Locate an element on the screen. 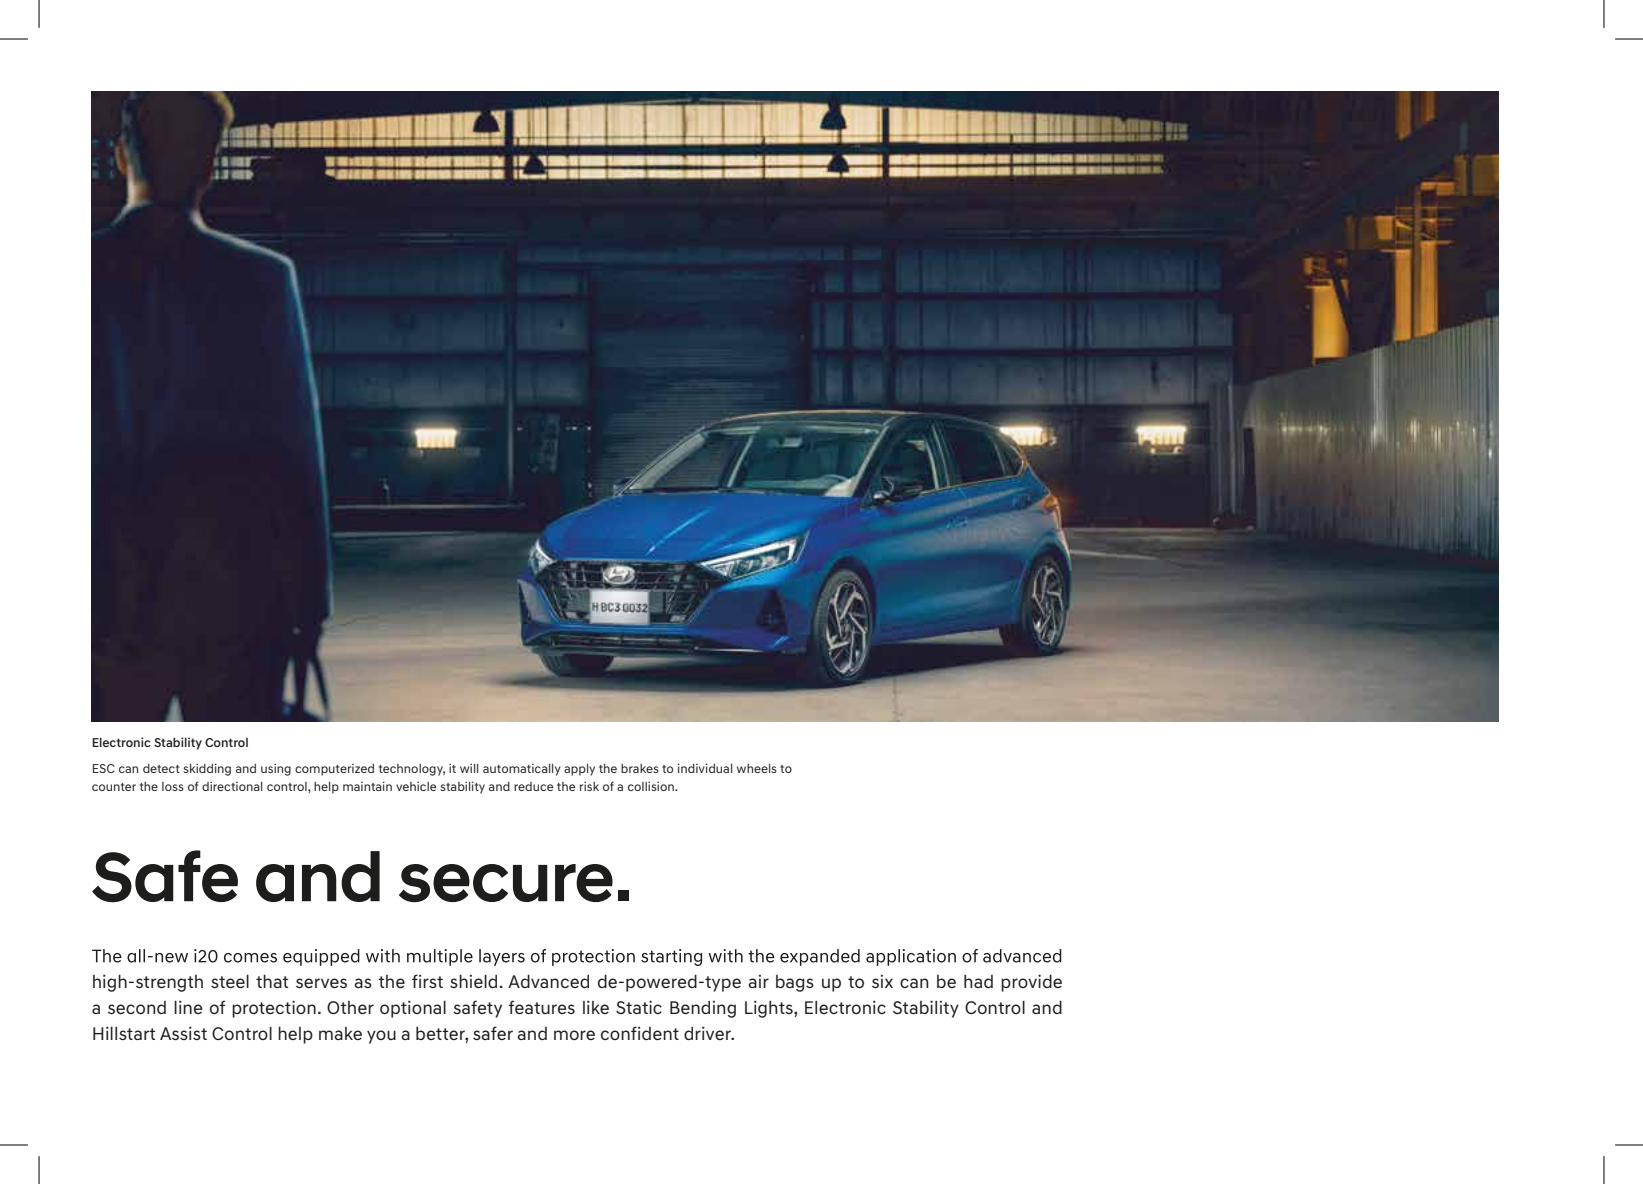  steel is located at coordinates (230, 981).
